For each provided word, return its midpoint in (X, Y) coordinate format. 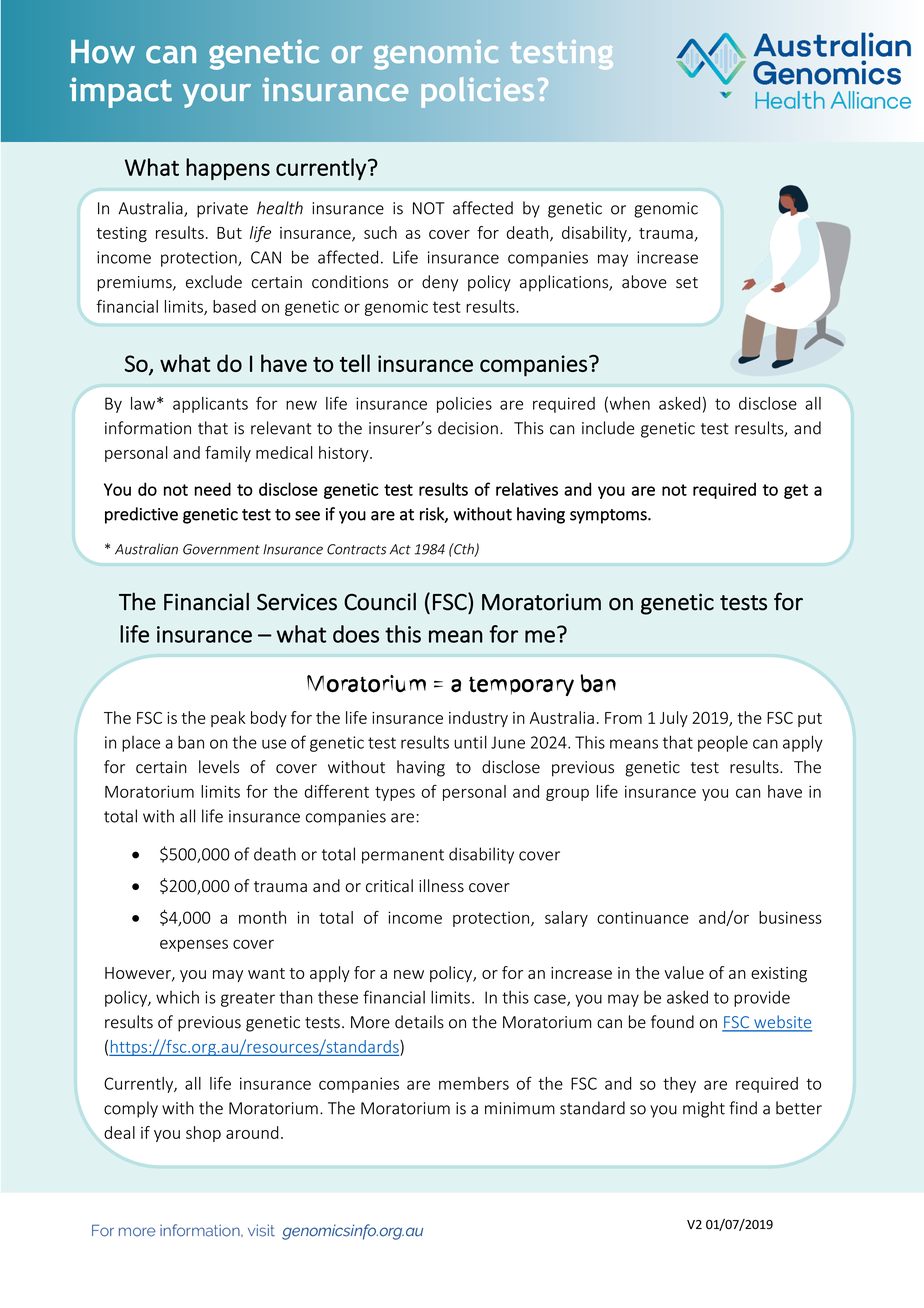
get (796, 491)
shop (203, 1134)
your (217, 96)
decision (468, 428)
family (228, 454)
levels (219, 767)
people (723, 743)
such (380, 232)
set (687, 283)
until (470, 742)
